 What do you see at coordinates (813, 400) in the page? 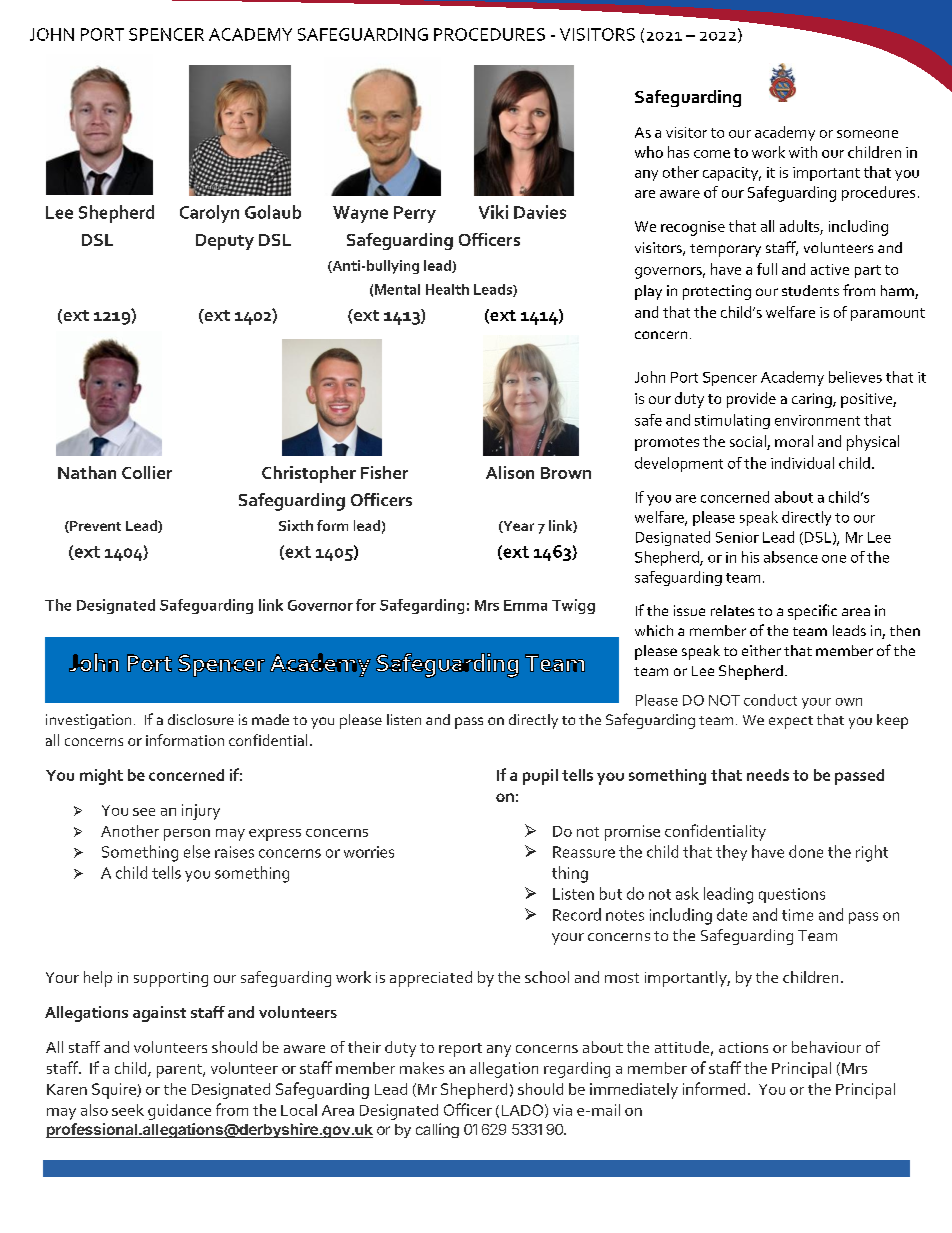
I see `caring` at bounding box center [813, 400].
